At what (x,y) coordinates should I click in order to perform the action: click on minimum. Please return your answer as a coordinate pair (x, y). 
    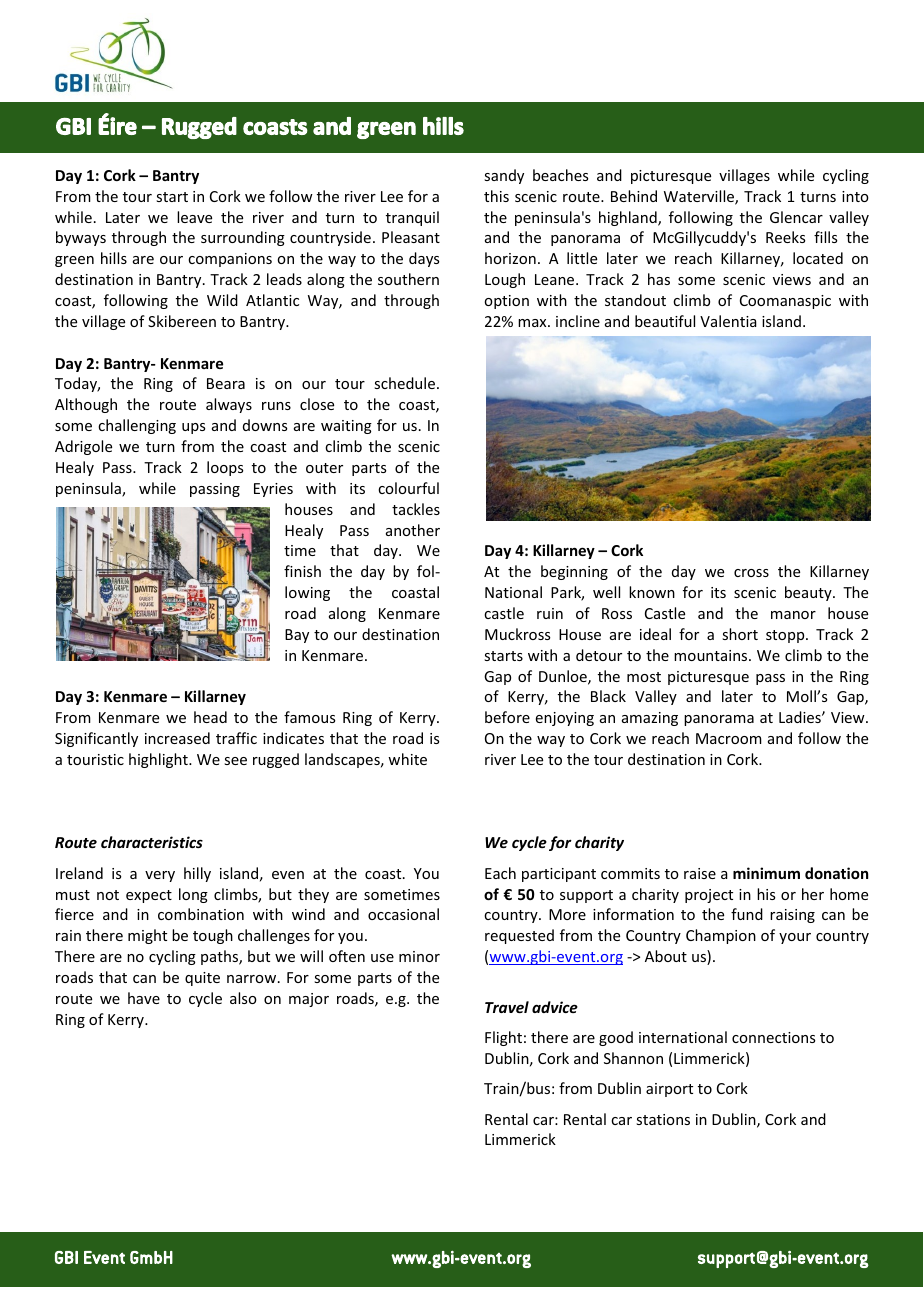
    Looking at the image, I should click on (766, 873).
